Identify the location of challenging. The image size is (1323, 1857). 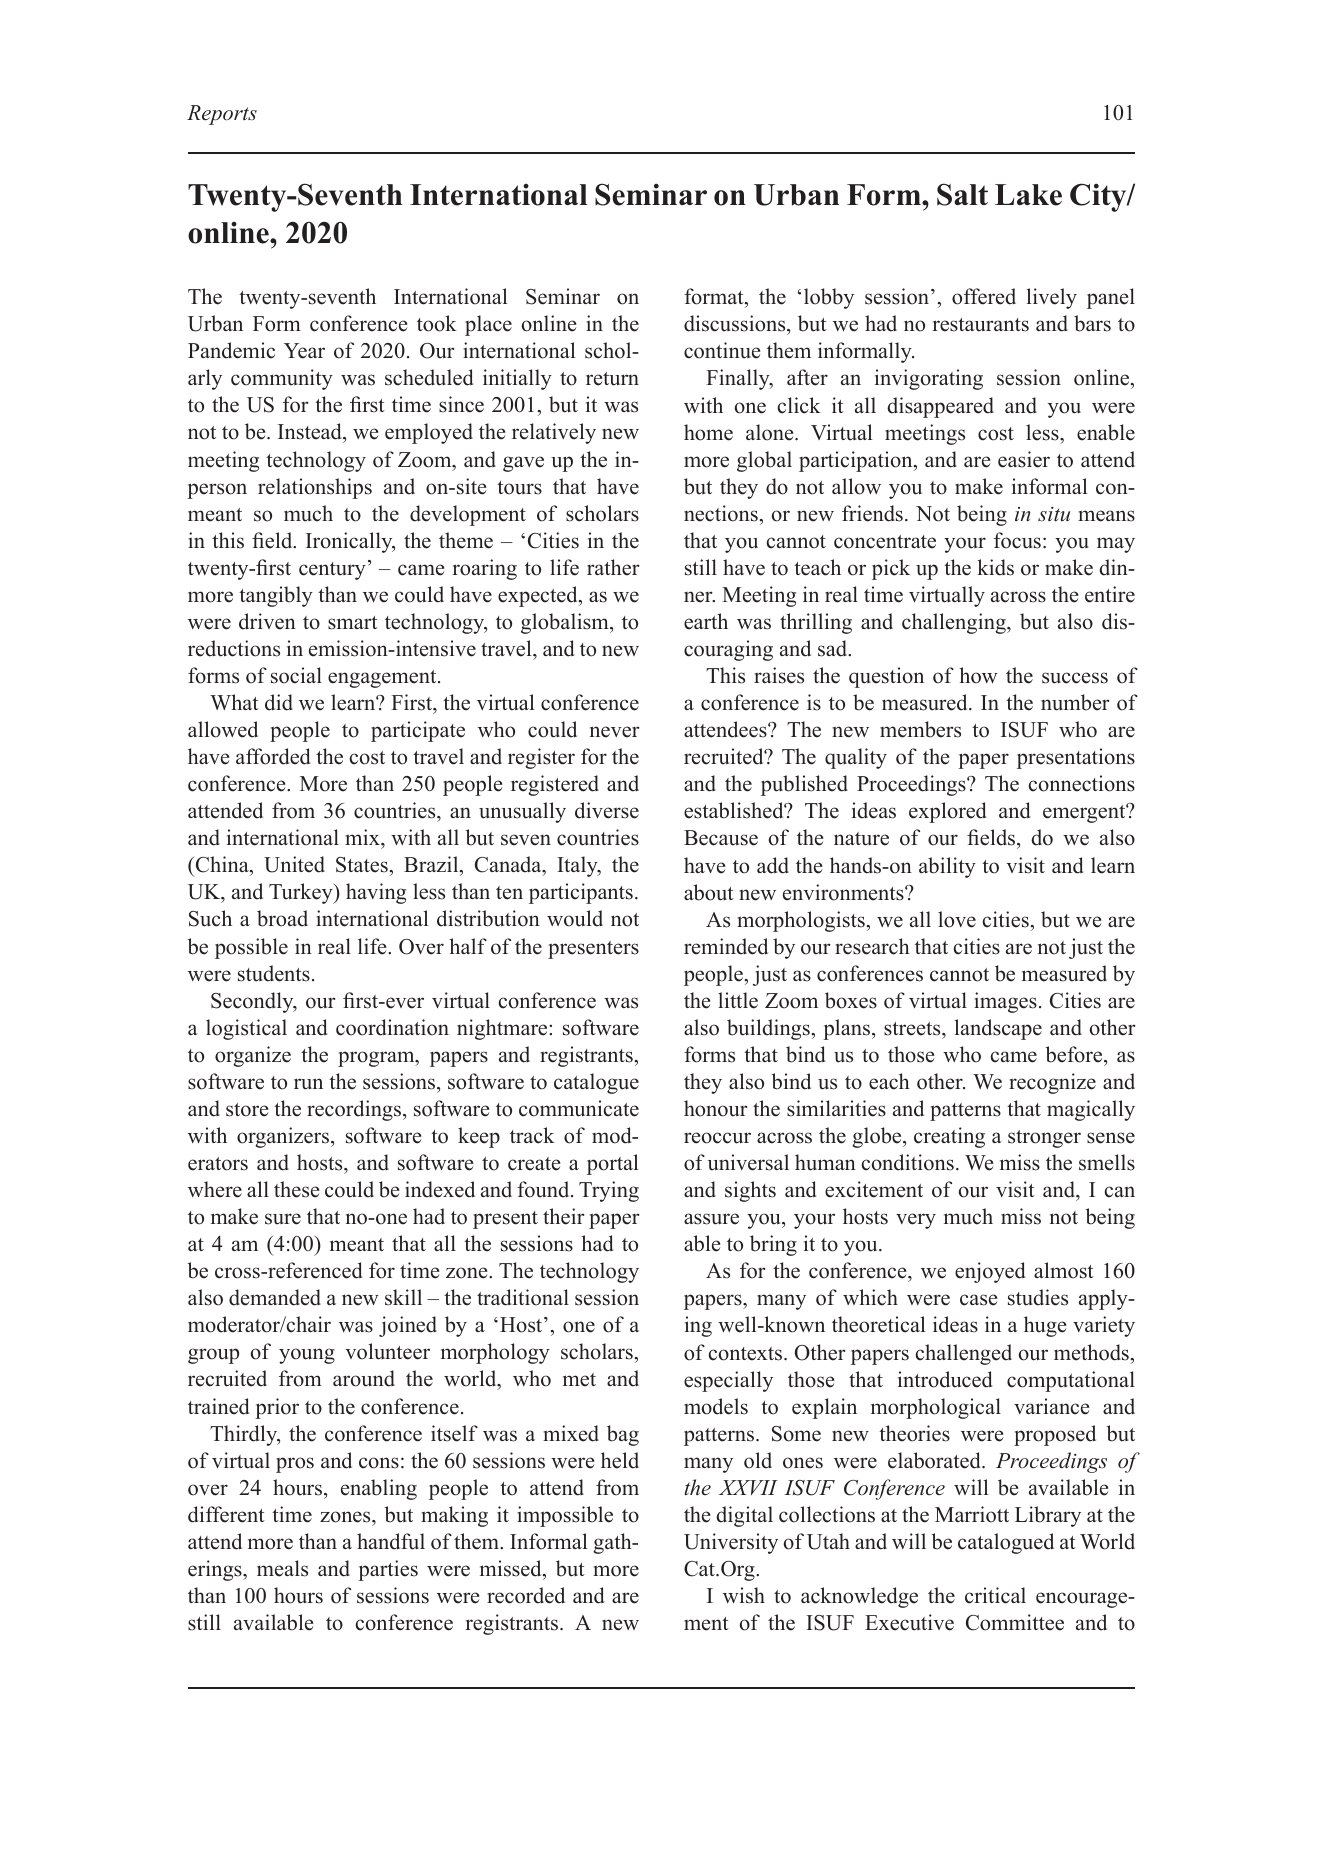
(955, 623).
